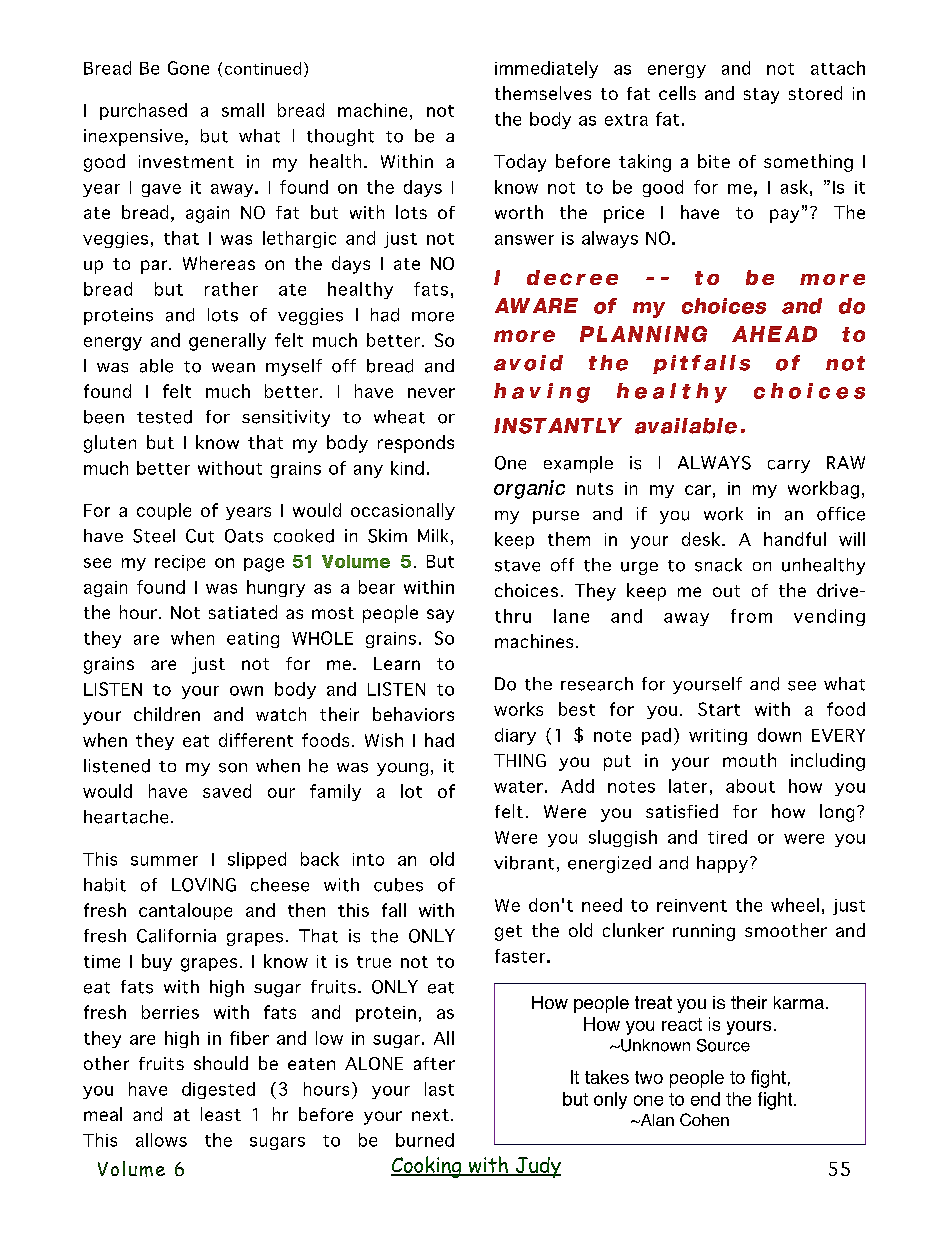 Image resolution: width=952 pixels, height=1233 pixels. What do you see at coordinates (425, 1140) in the page?
I see `burned` at bounding box center [425, 1140].
